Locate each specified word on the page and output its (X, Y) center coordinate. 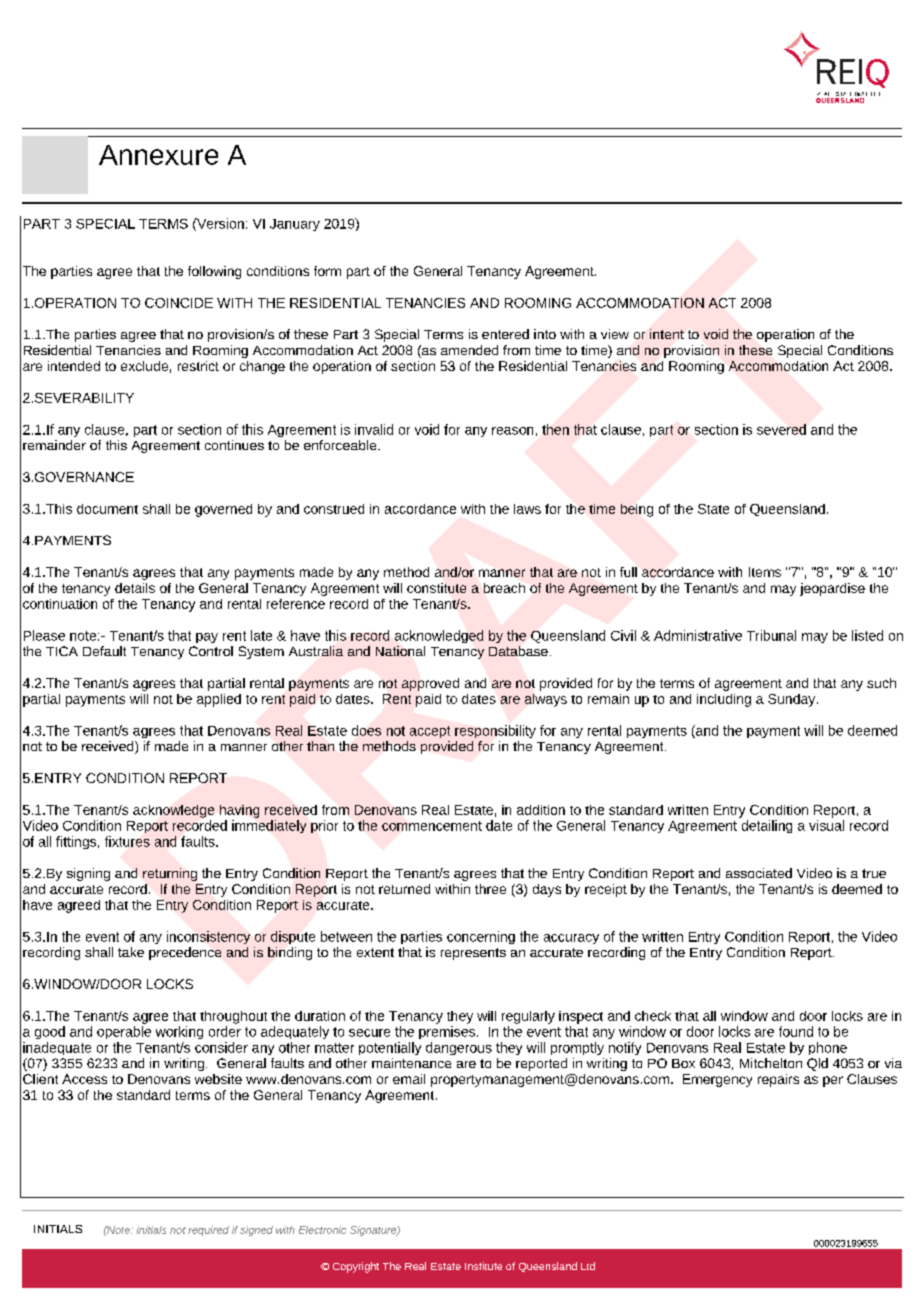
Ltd (588, 1266)
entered (505, 334)
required (208, 1231)
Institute (483, 1266)
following (214, 272)
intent (667, 334)
